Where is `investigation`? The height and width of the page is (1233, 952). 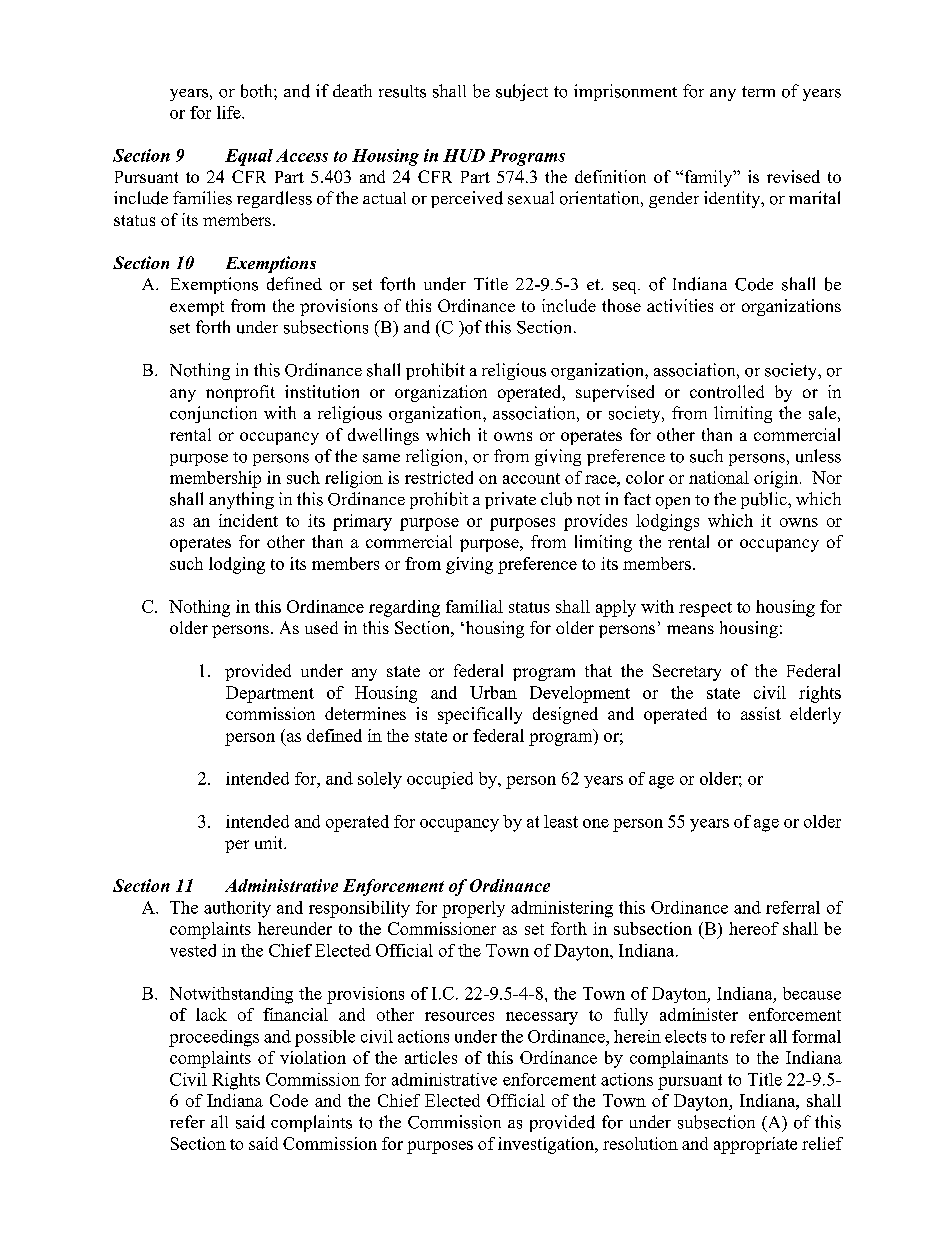
investigation is located at coordinates (547, 1145).
